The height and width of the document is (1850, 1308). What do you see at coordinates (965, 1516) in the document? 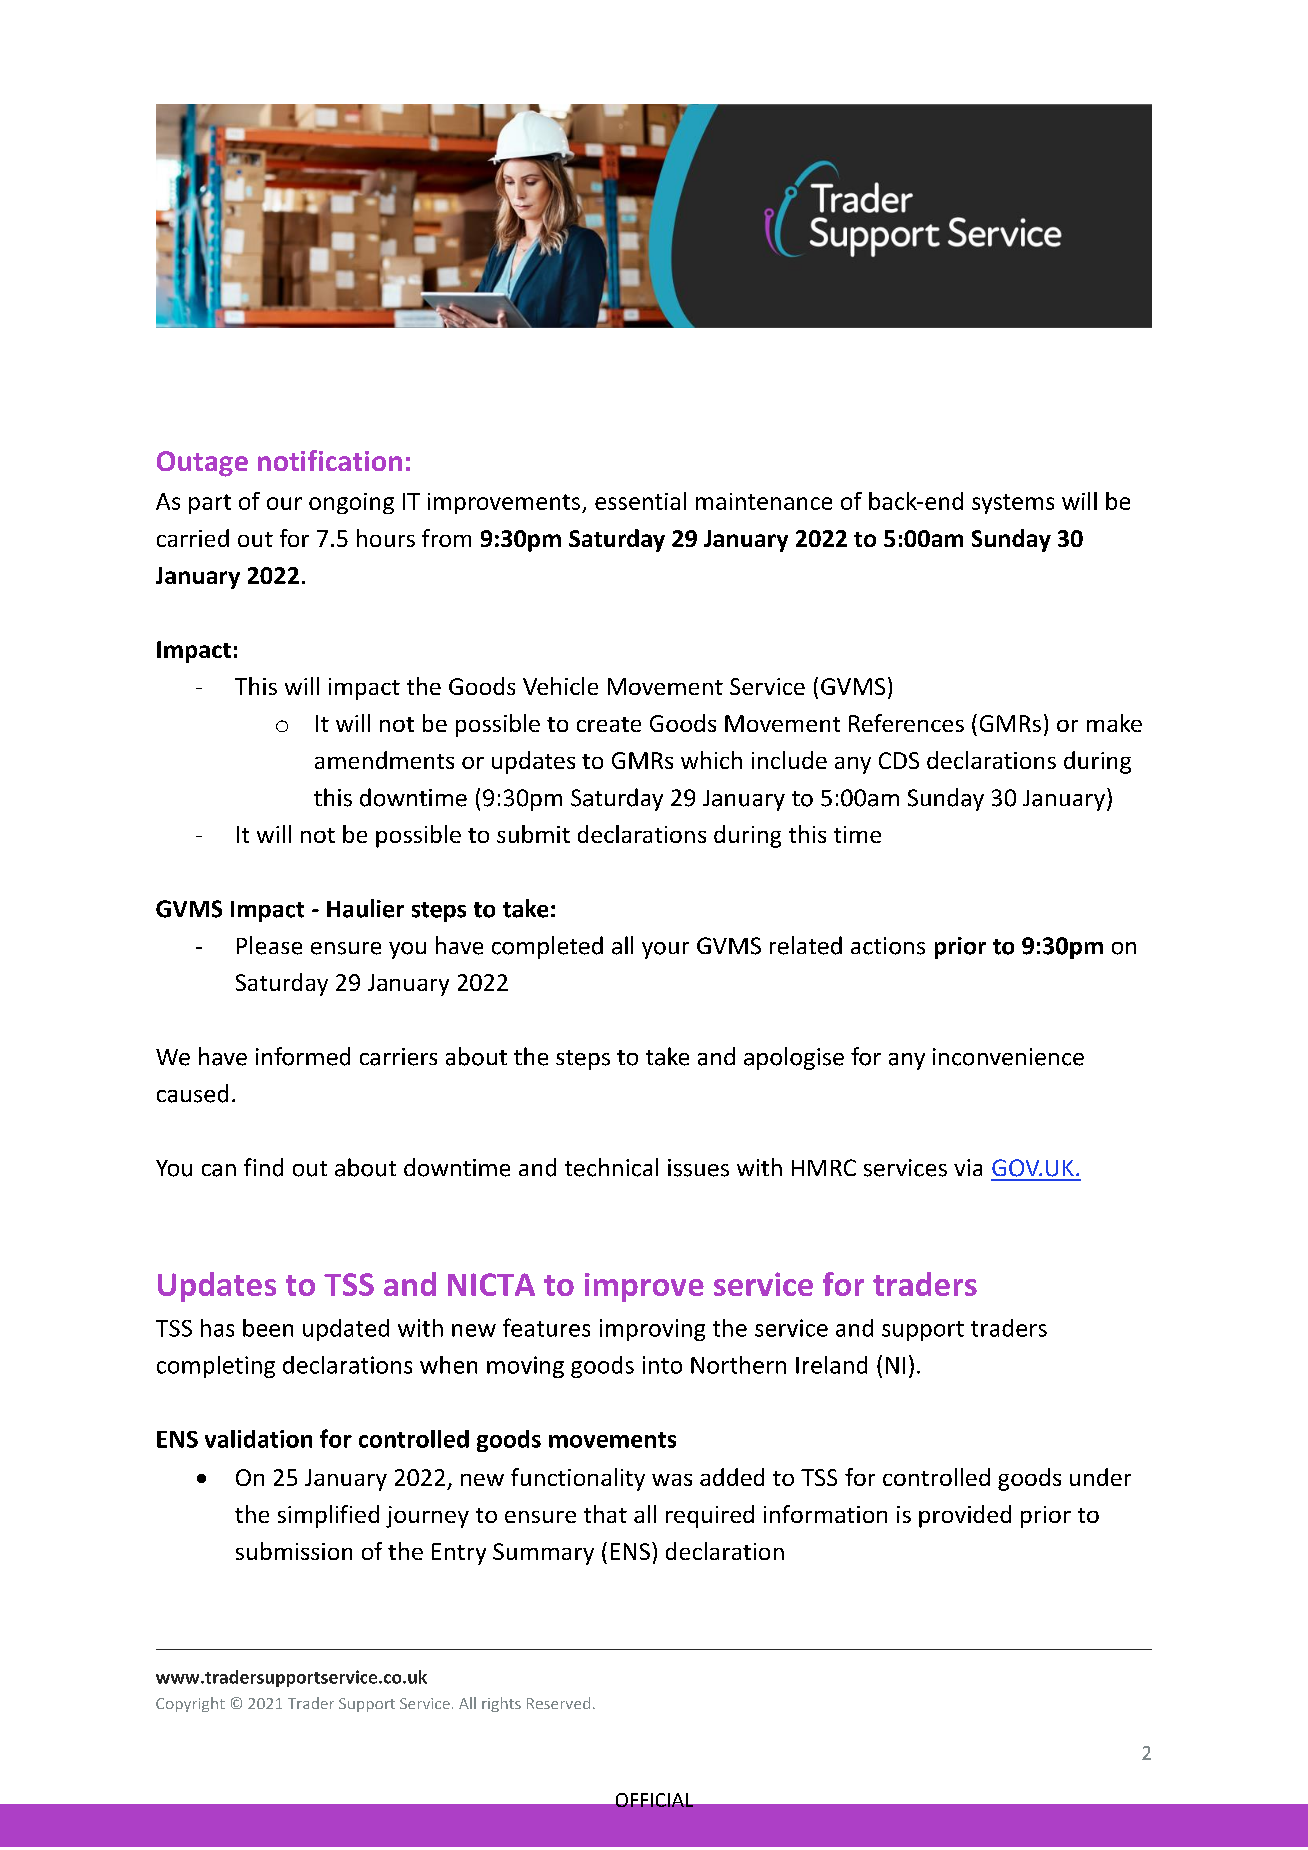
I see `provided` at bounding box center [965, 1516].
